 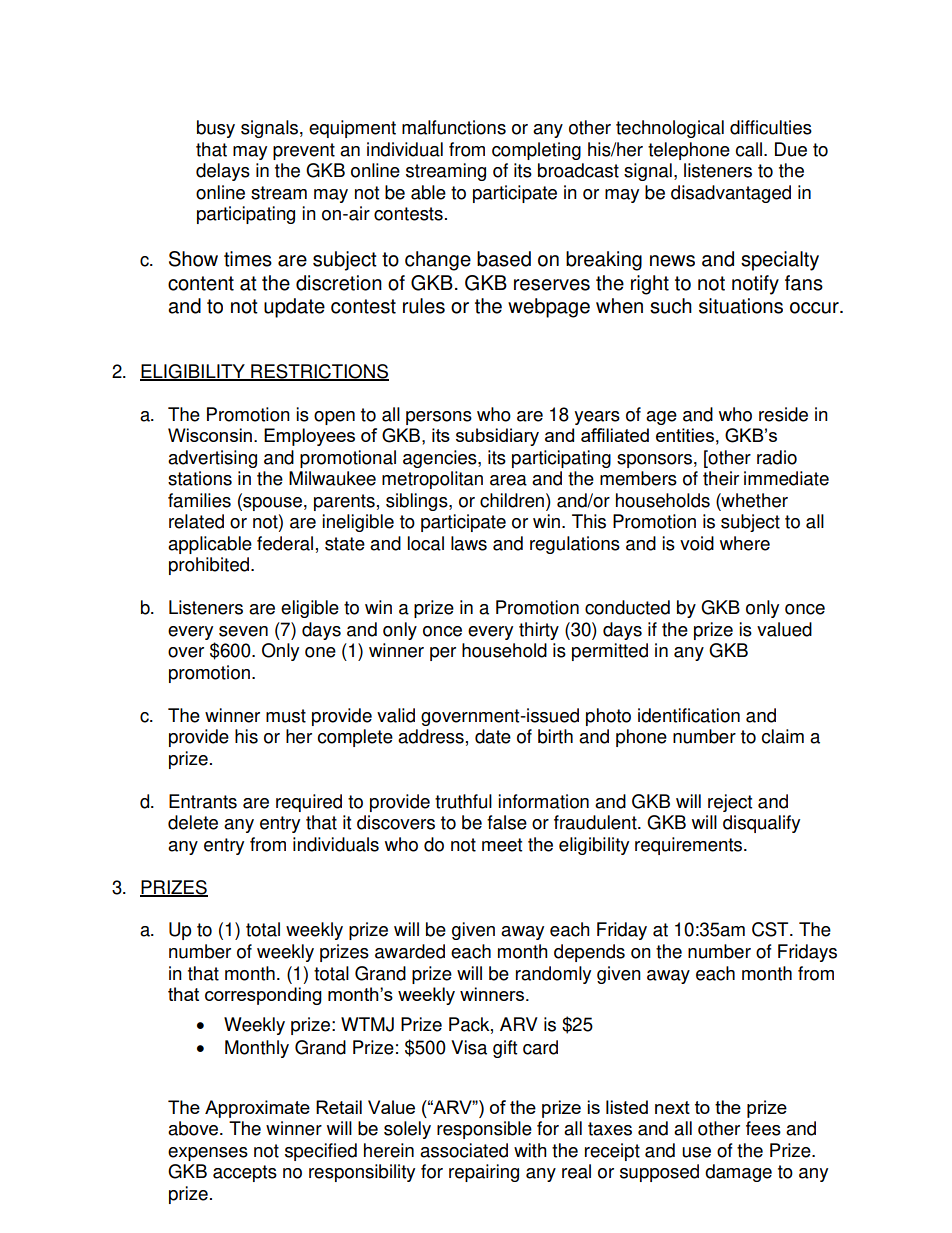 What do you see at coordinates (539, 631) in the page?
I see `thirty` at bounding box center [539, 631].
